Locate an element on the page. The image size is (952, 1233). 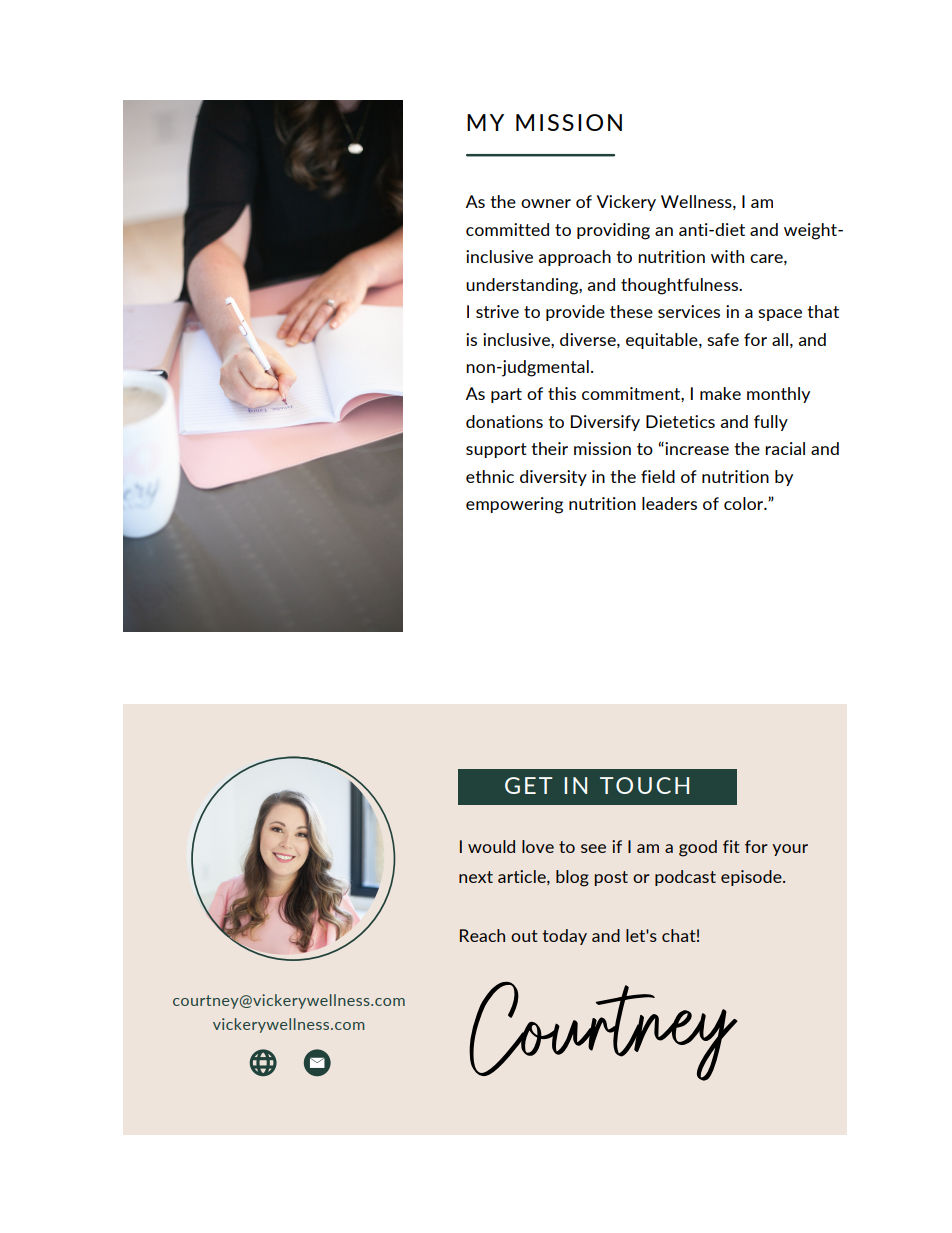
good is located at coordinates (698, 848).
